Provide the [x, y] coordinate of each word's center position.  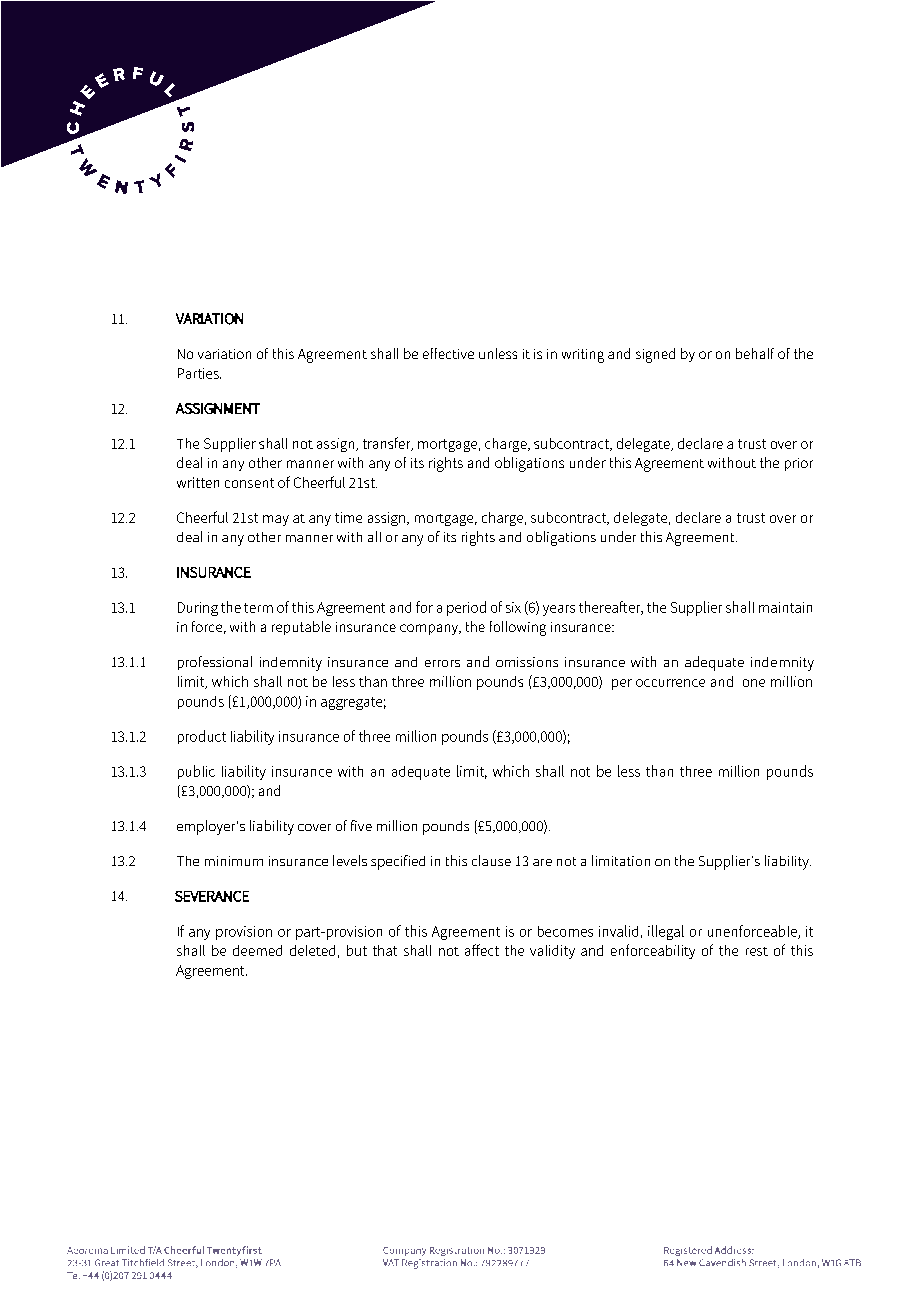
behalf [755, 353]
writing [583, 356]
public [196, 772]
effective [448, 353]
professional [215, 663]
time [348, 517]
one [754, 683]
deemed [257, 950]
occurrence [670, 683]
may [276, 520]
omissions [527, 662]
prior [799, 464]
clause [491, 860]
